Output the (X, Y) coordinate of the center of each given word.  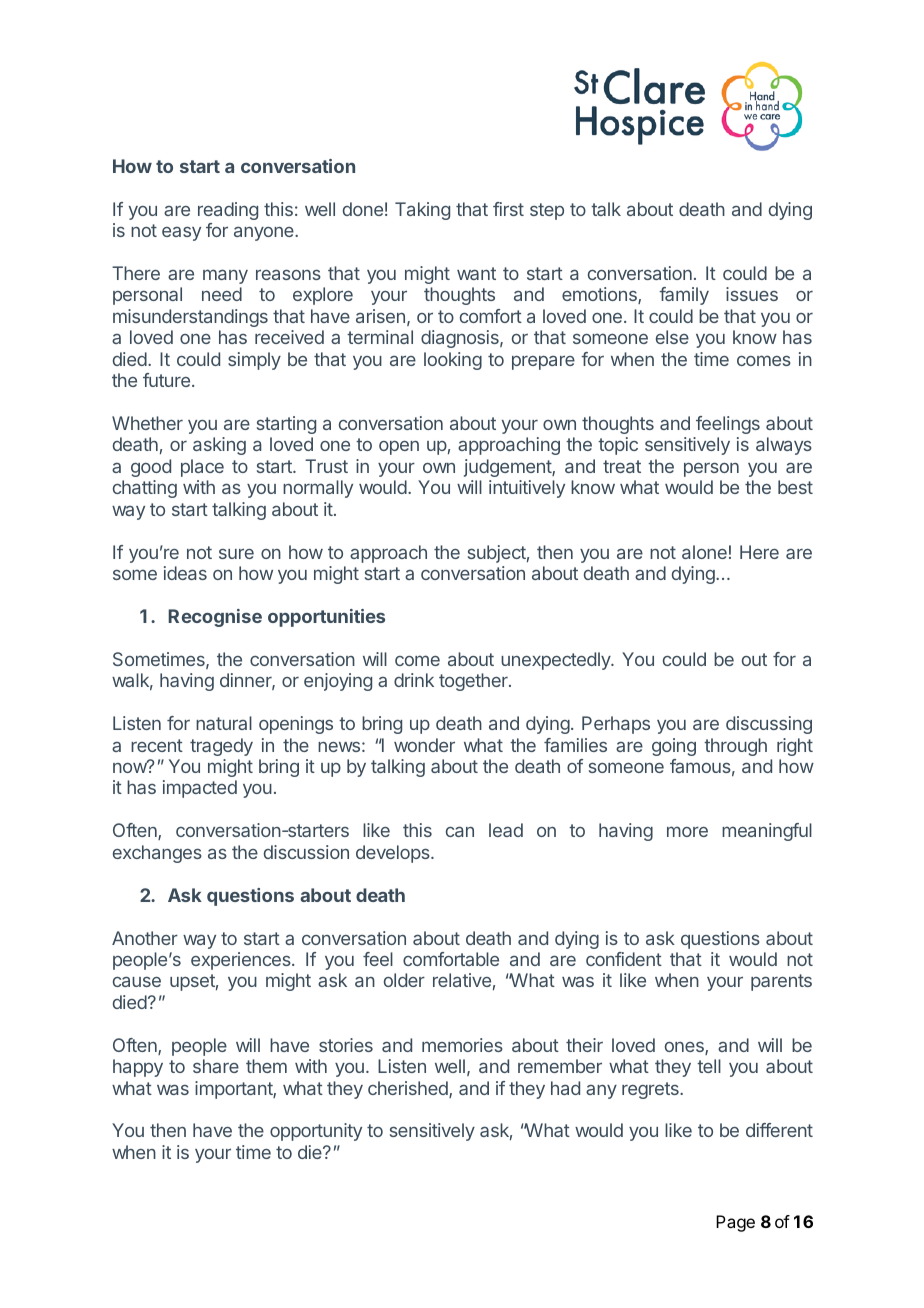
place (202, 468)
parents (781, 982)
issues (752, 294)
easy (181, 234)
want (476, 273)
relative (462, 980)
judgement (508, 468)
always (784, 446)
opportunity (316, 1132)
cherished (409, 1089)
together (474, 682)
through (735, 747)
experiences (242, 961)
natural (224, 723)
